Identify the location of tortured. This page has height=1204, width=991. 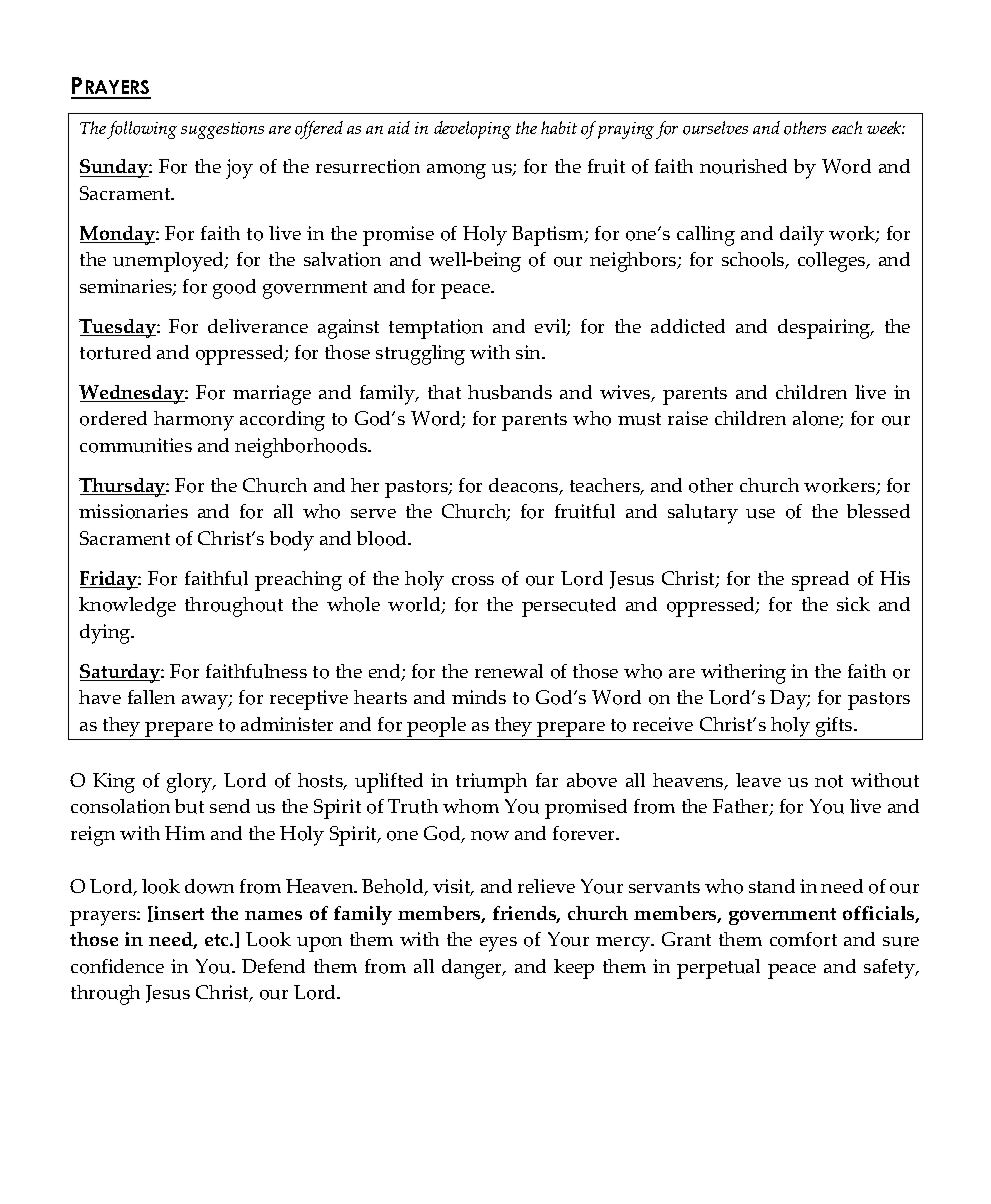
(115, 352).
